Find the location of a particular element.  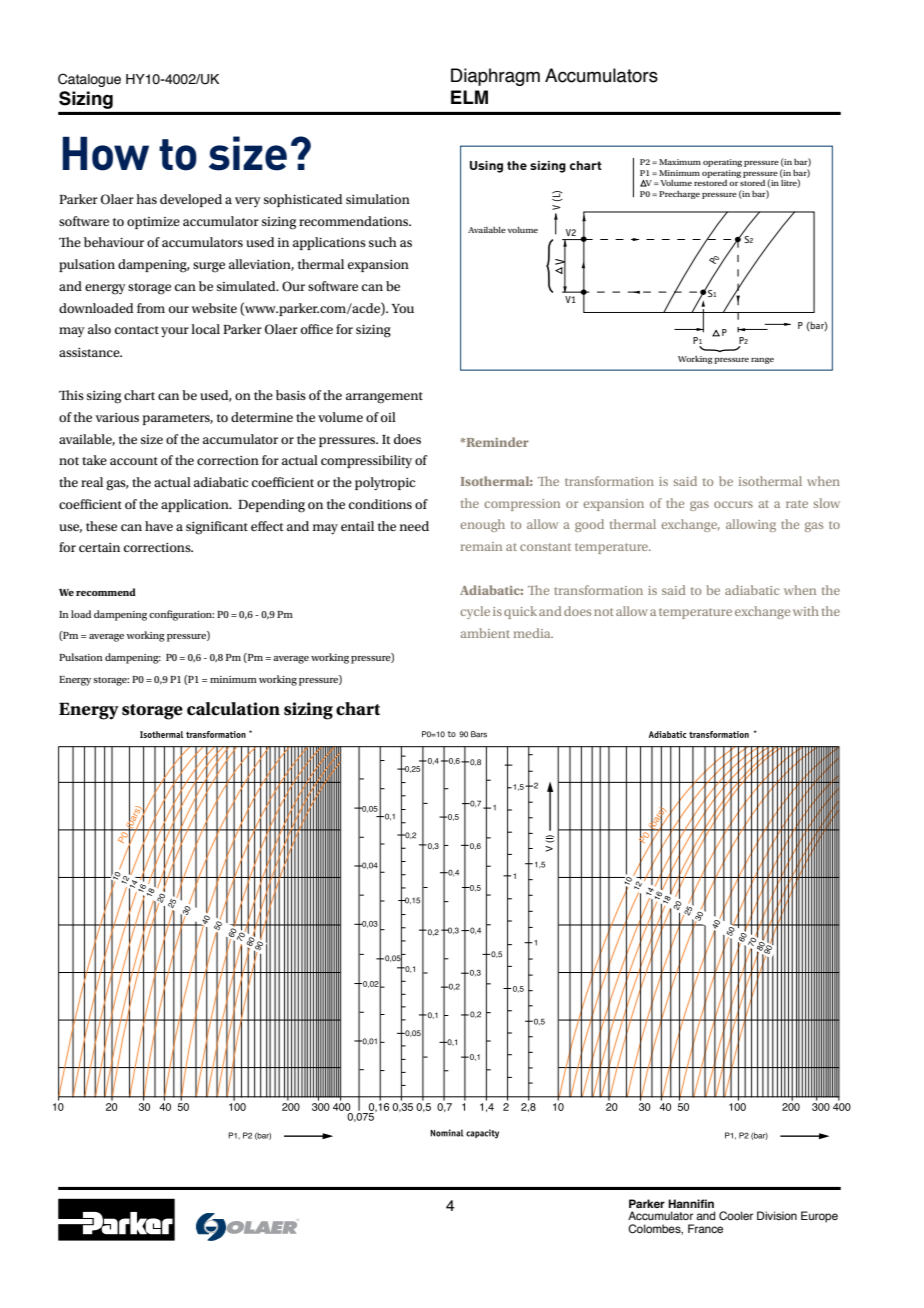

Division is located at coordinates (777, 1215).
